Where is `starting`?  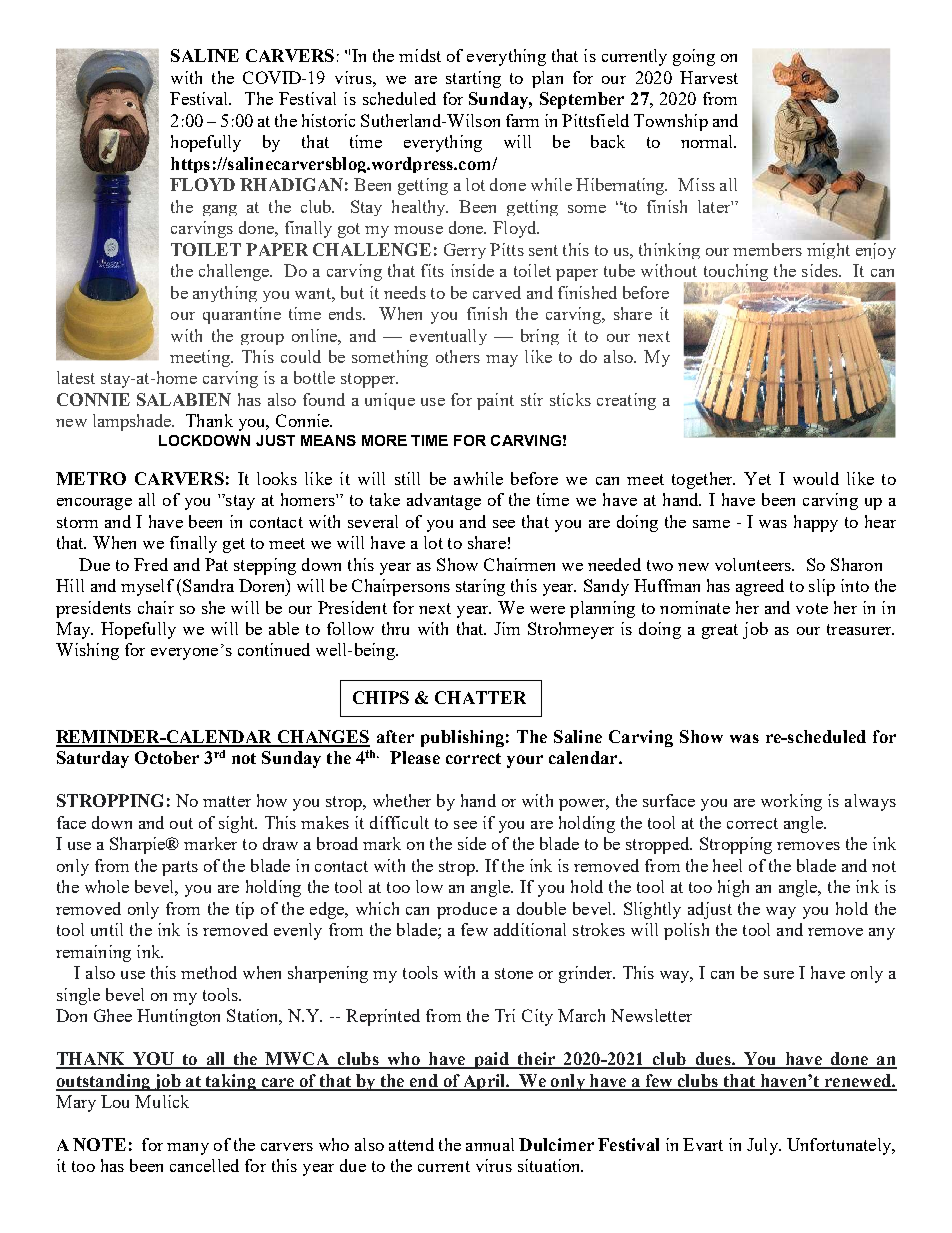
starting is located at coordinates (473, 79).
